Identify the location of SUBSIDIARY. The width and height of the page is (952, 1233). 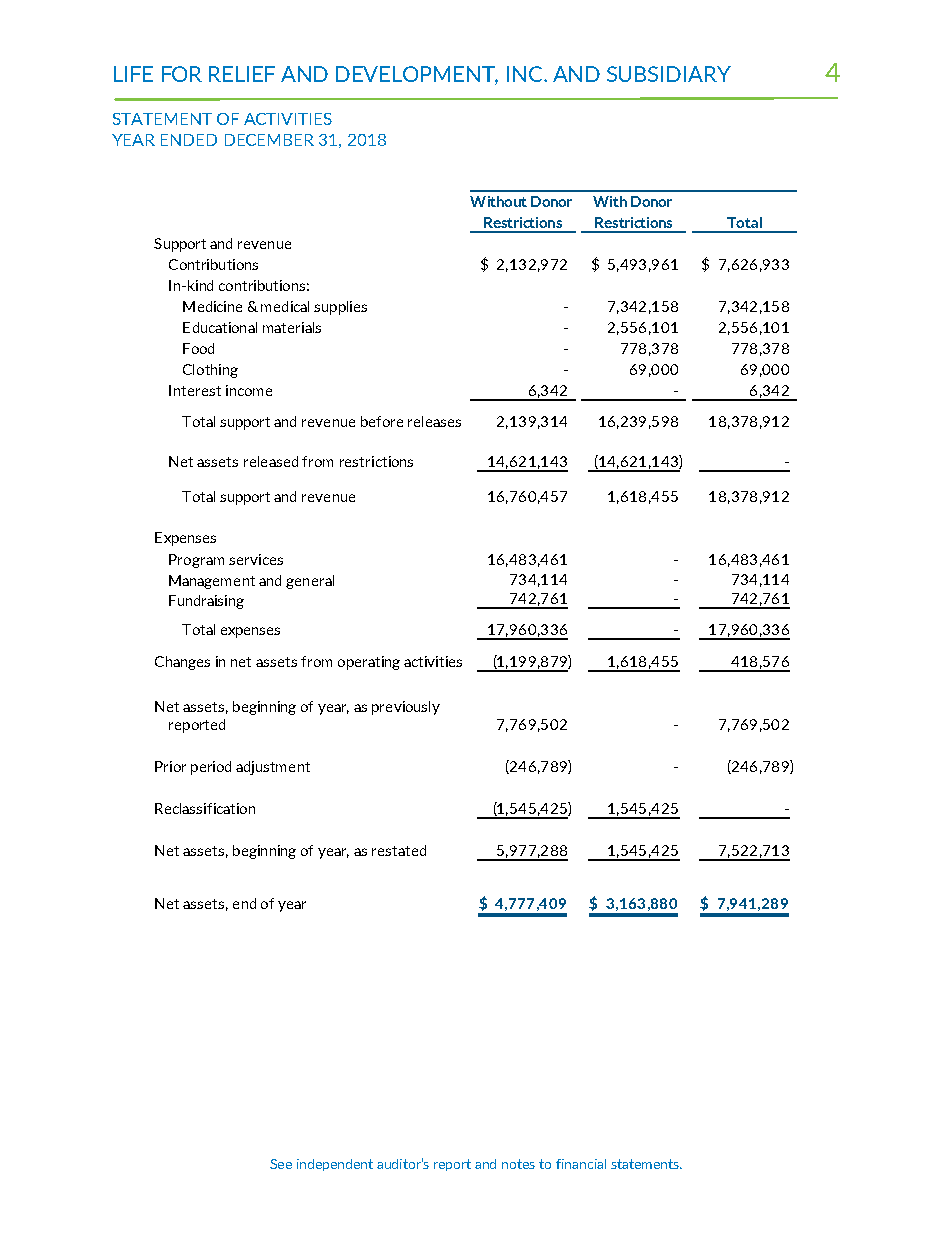
(669, 74).
